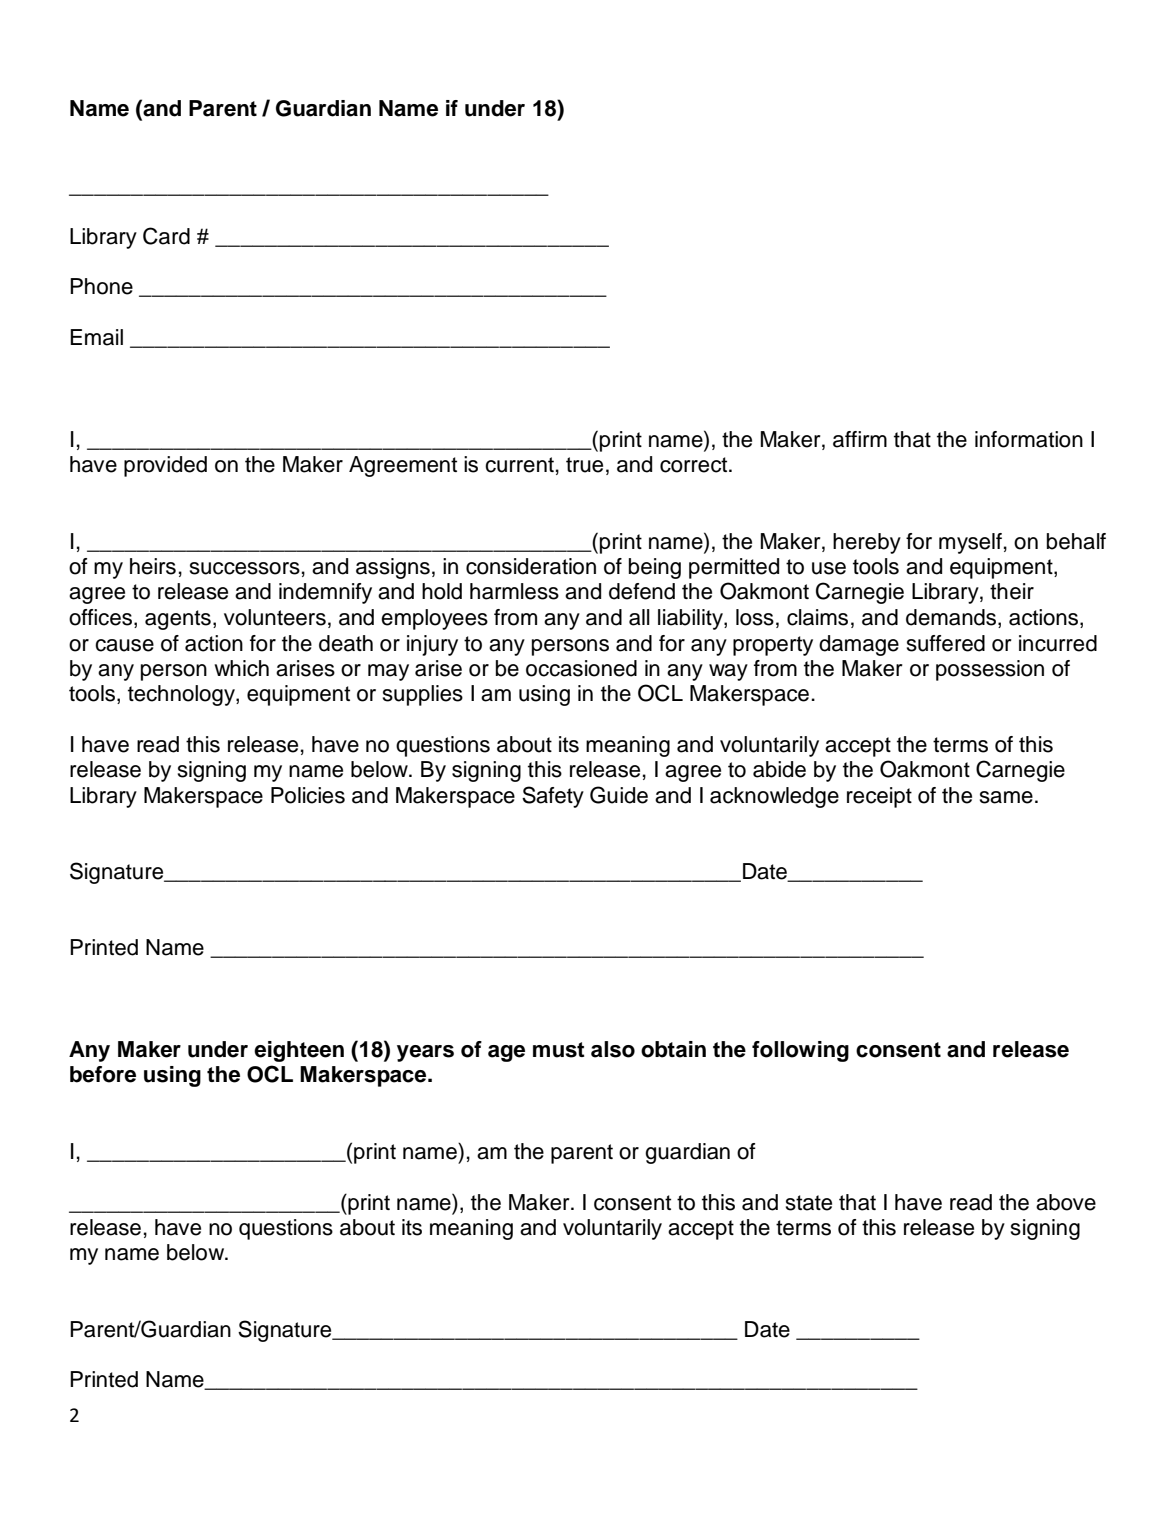 This screenshot has width=1176, height=1522. I want to click on above, so click(1066, 1202).
